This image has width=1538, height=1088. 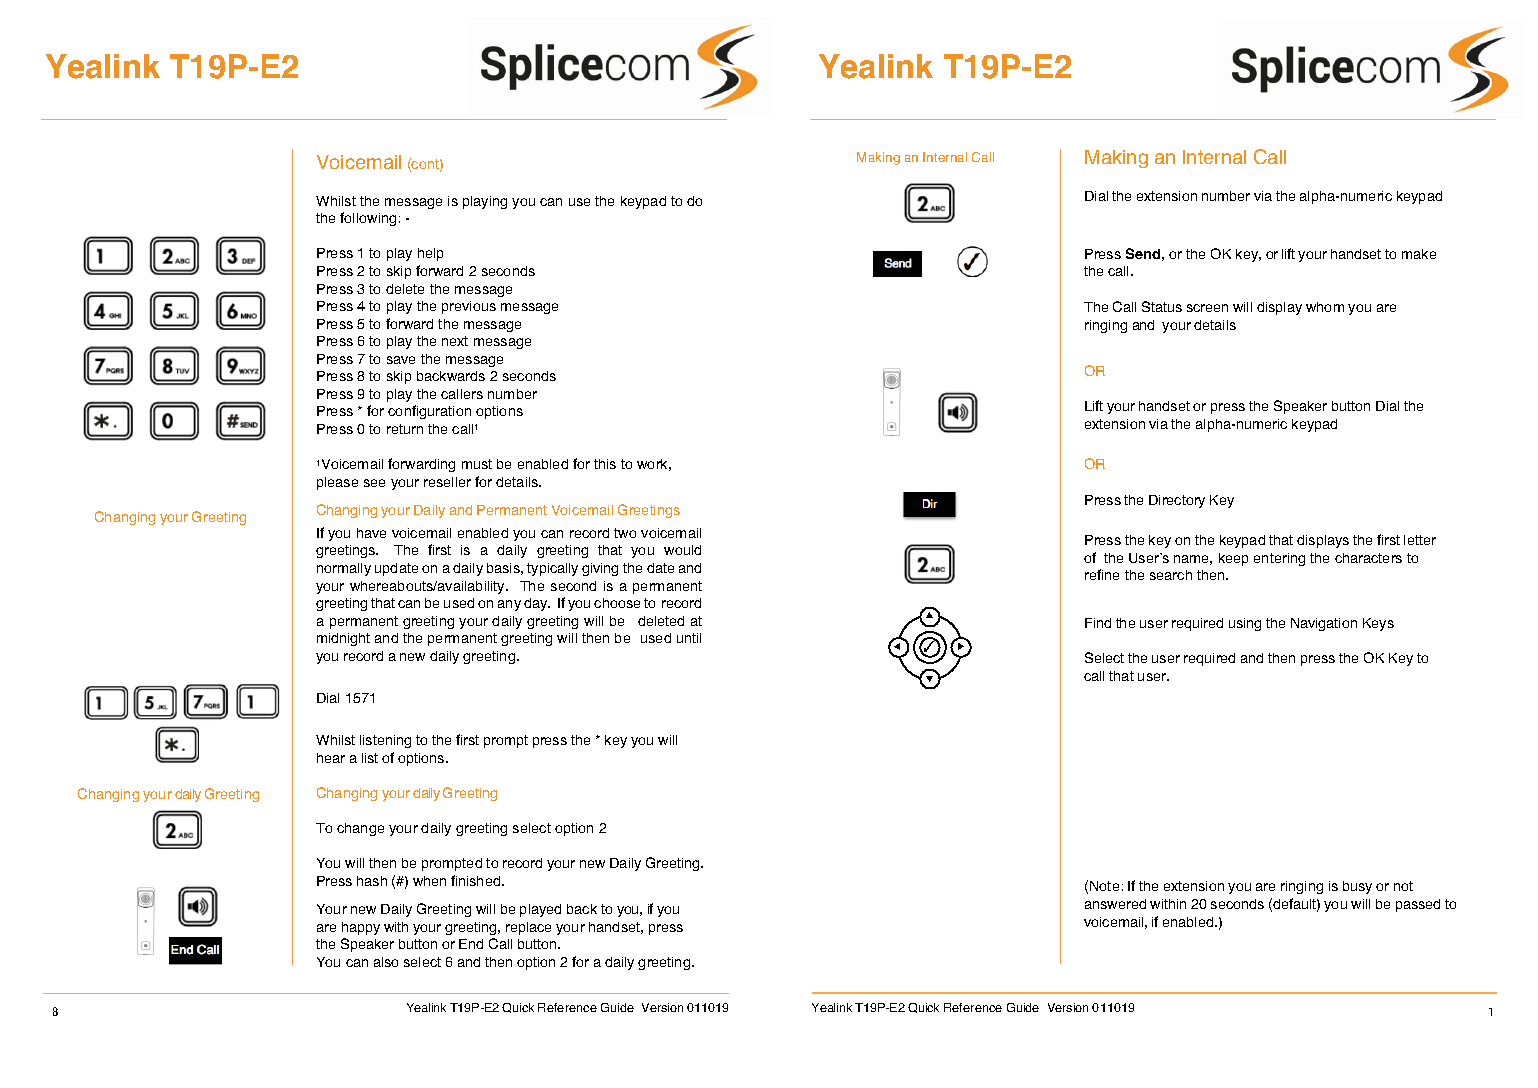 I want to click on Directory, so click(x=1177, y=501).
